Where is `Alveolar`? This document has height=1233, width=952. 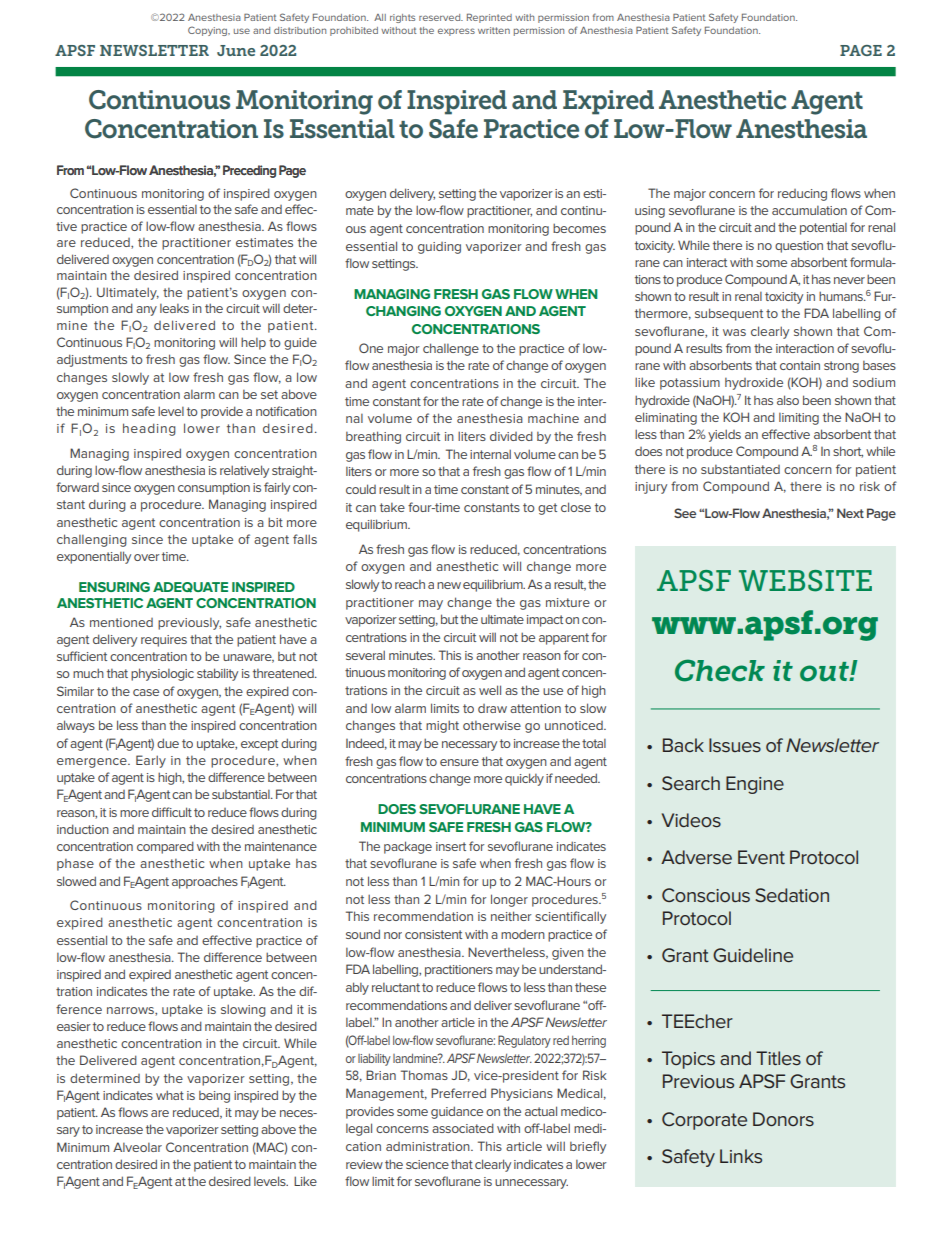
Alveolar is located at coordinates (137, 1147).
